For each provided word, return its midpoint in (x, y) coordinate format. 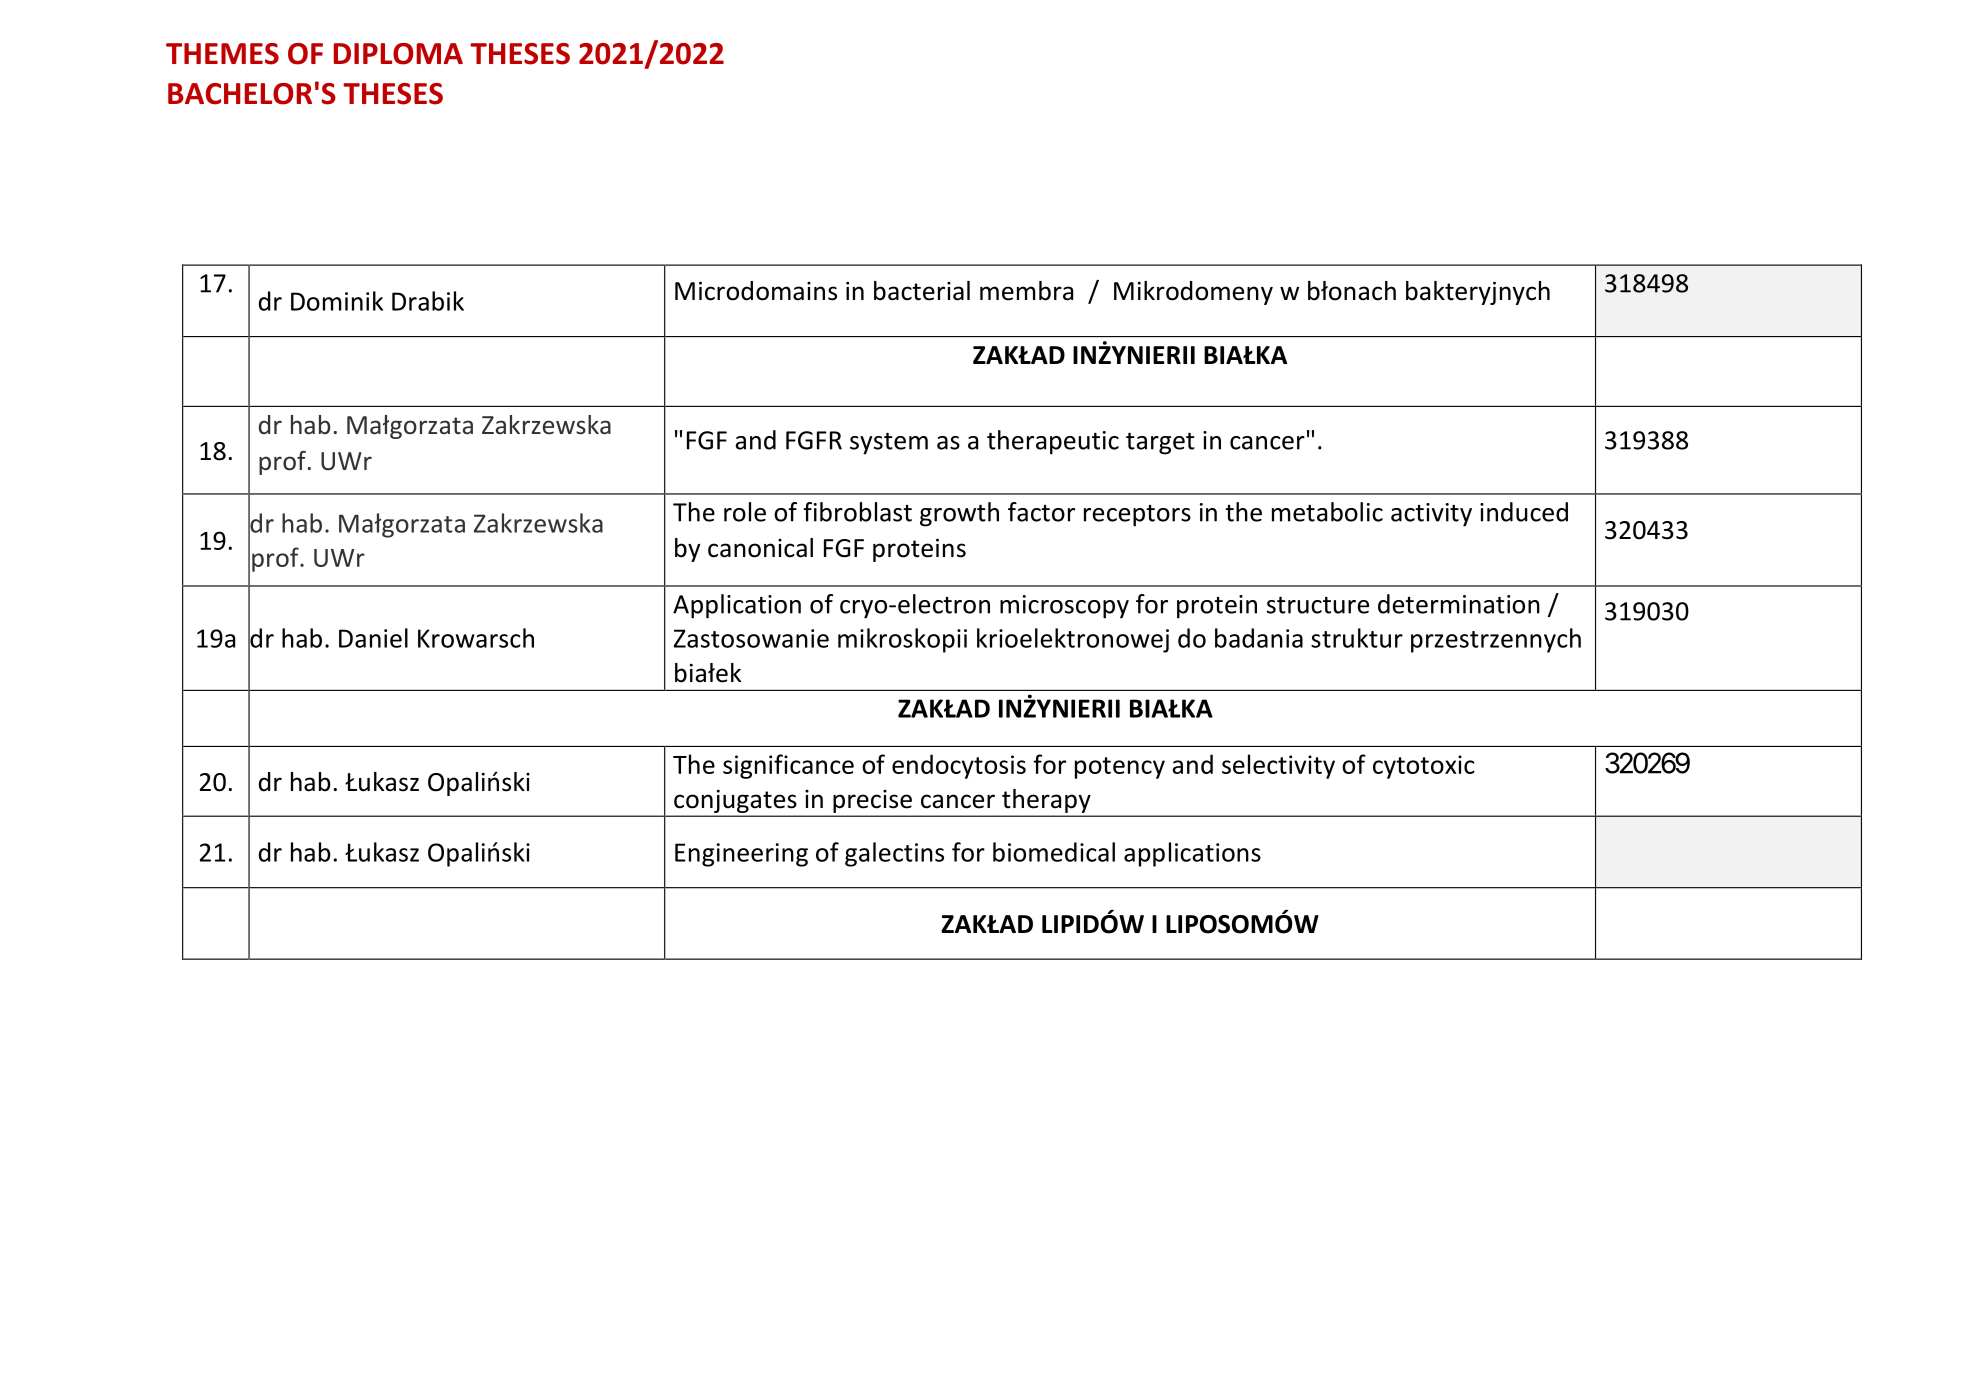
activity (1431, 515)
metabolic (1327, 512)
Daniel (373, 638)
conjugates (735, 801)
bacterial (922, 291)
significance (788, 766)
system (889, 444)
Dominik (337, 301)
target (1160, 444)
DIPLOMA (398, 54)
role (745, 512)
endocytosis (959, 766)
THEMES (222, 54)
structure (1318, 605)
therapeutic (1053, 442)
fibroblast (858, 512)
